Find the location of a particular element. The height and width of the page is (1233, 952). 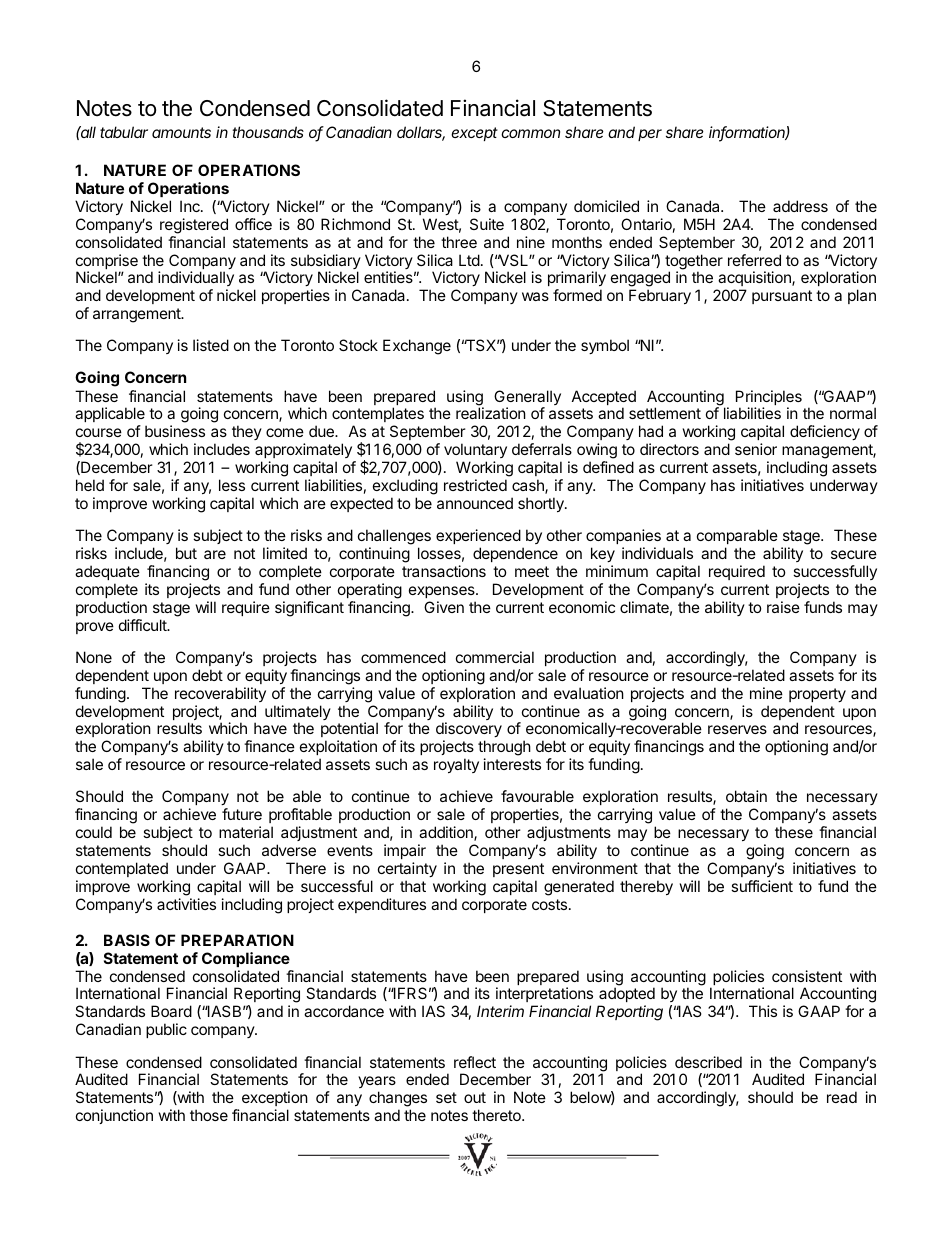

obtain is located at coordinates (746, 796).
